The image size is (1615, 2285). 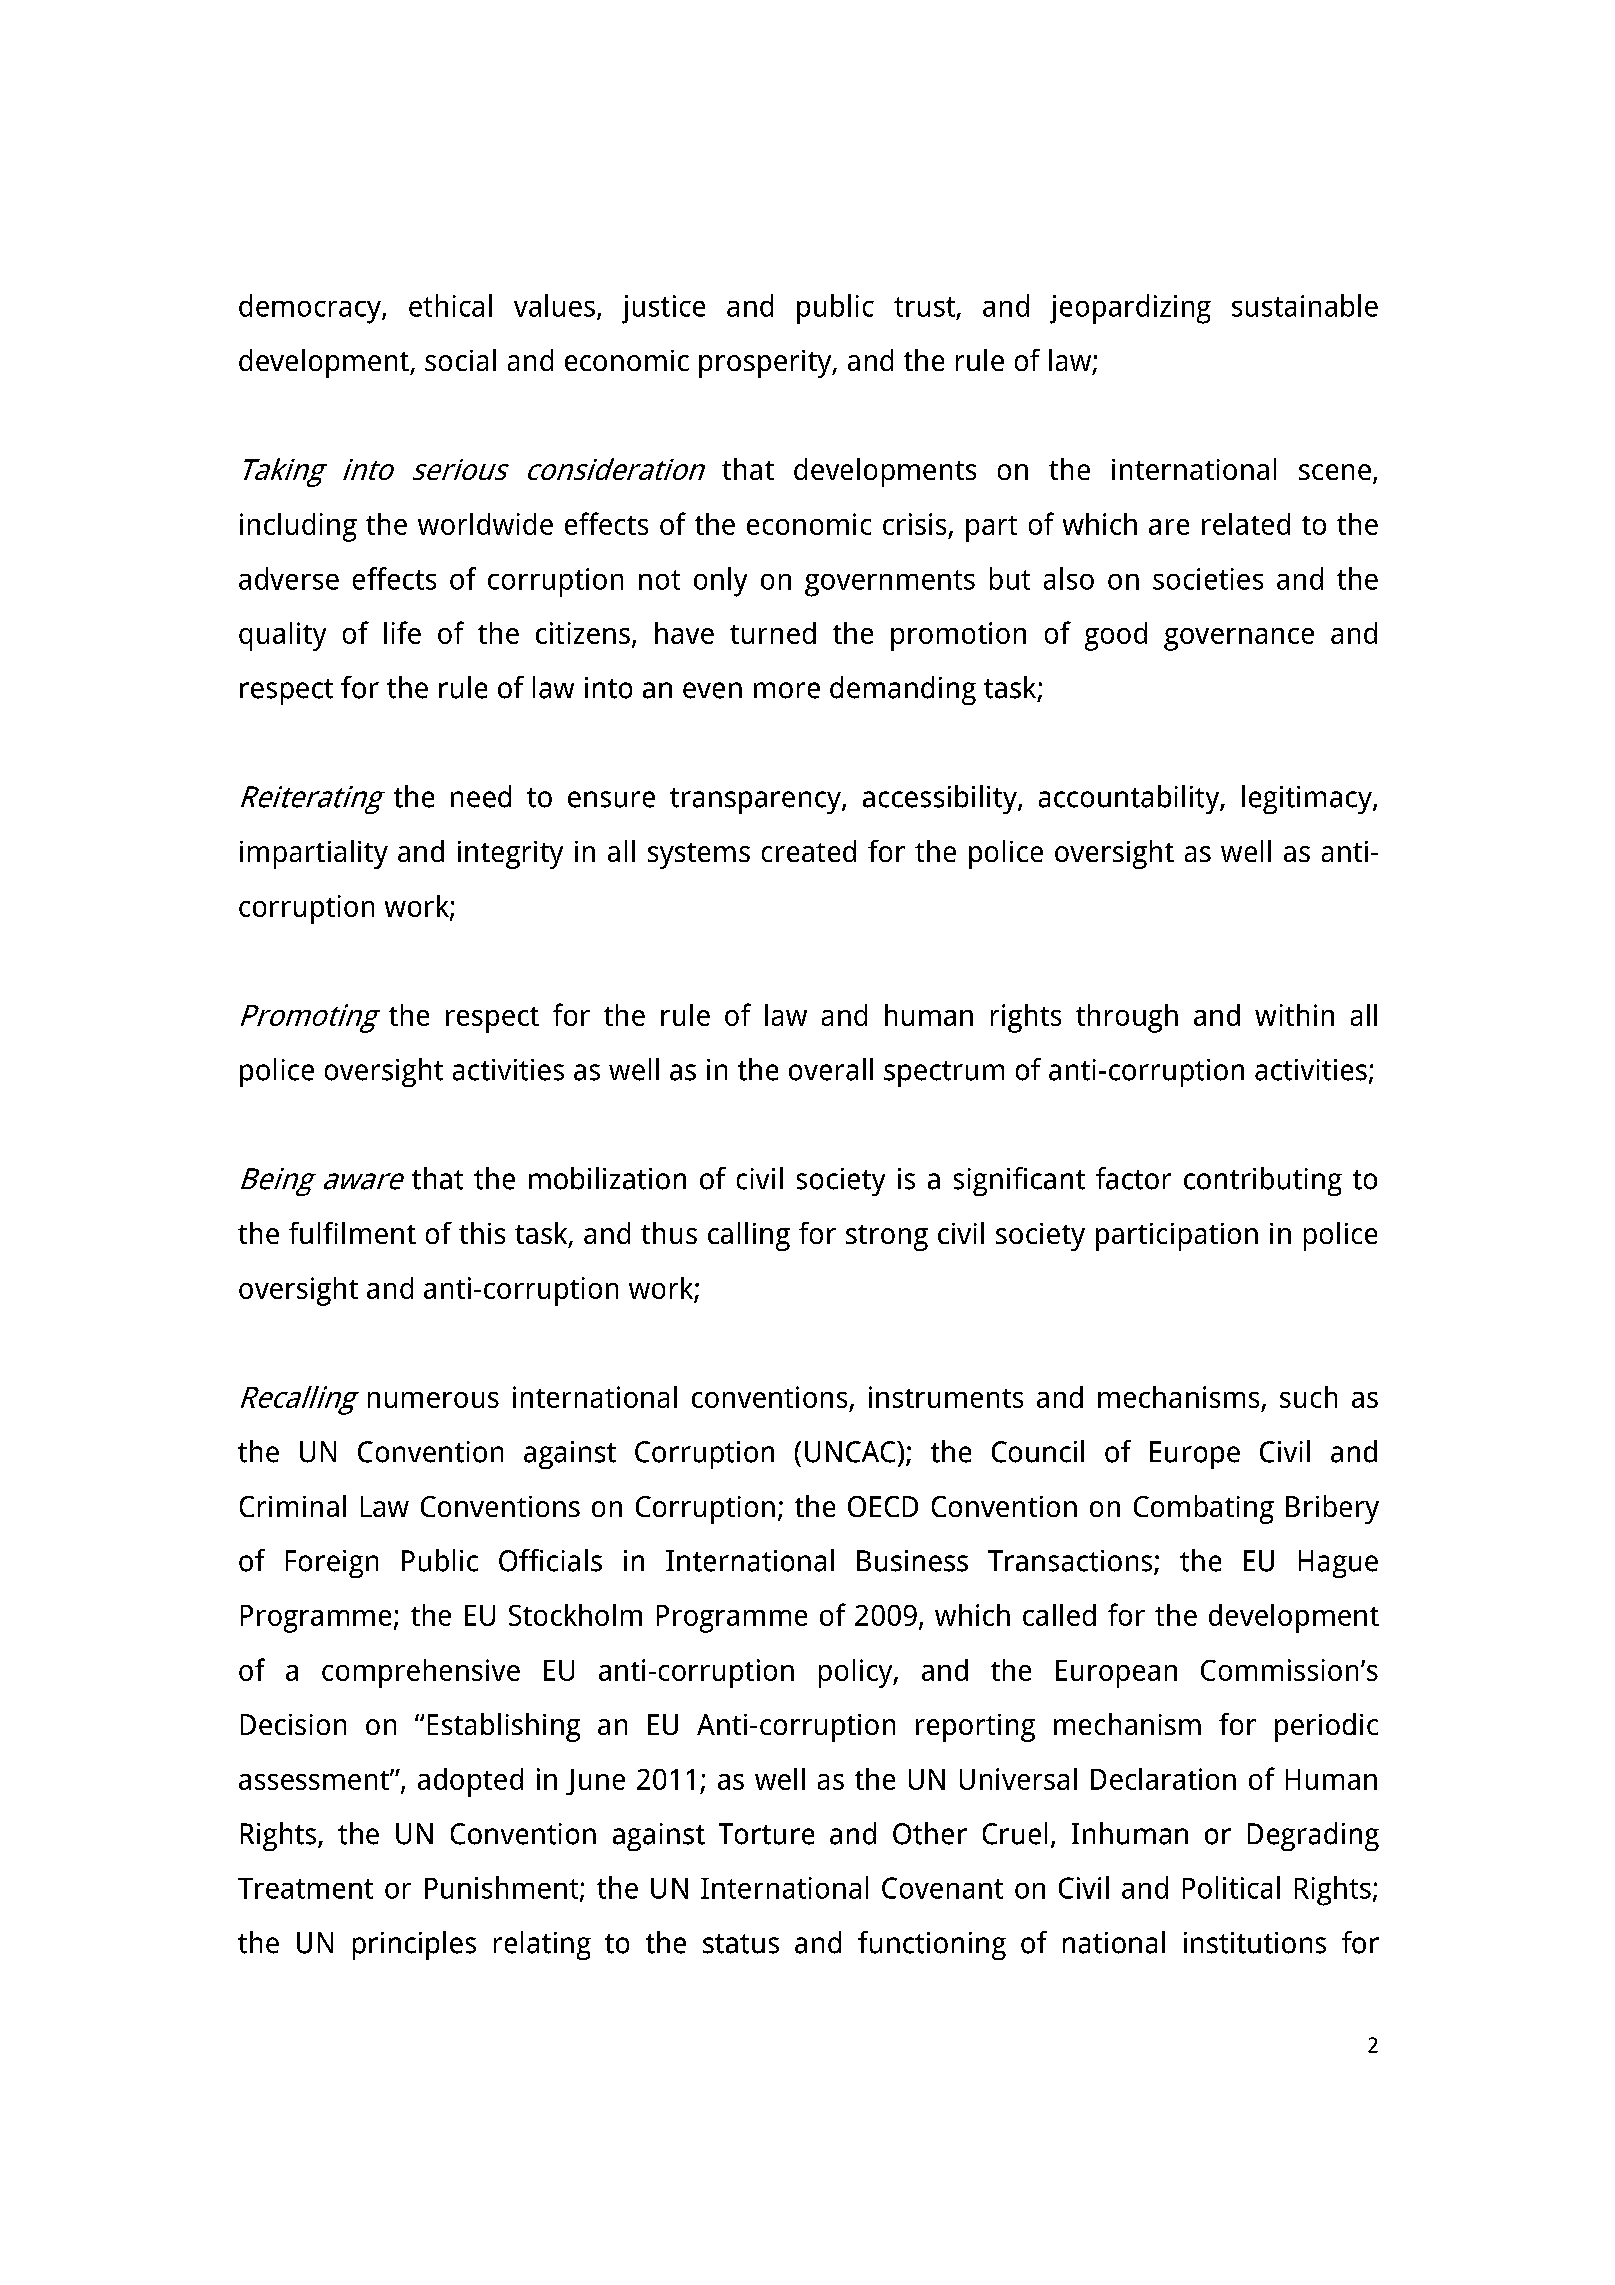 I want to click on fulfilment, so click(x=352, y=1233).
